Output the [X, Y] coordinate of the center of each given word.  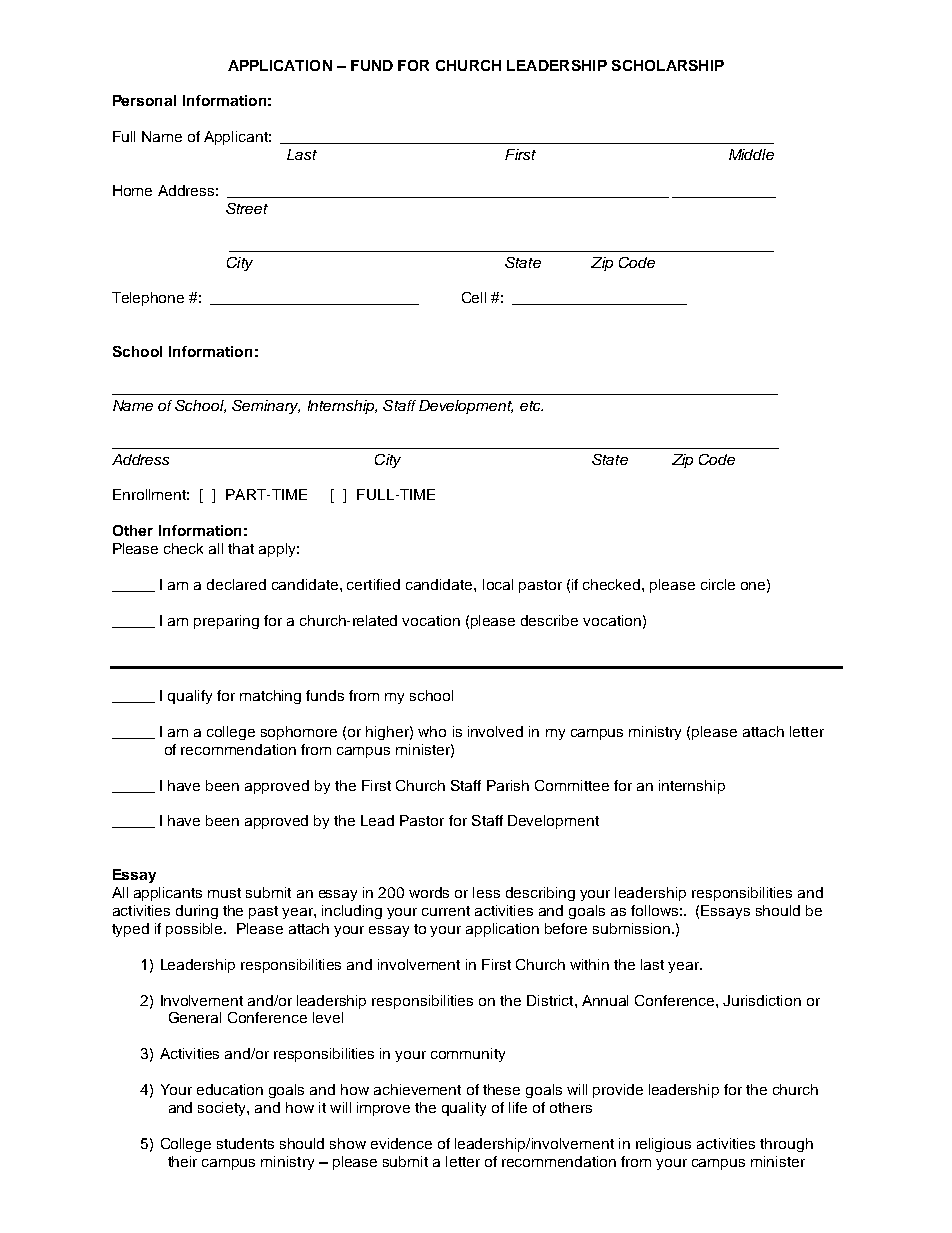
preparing [226, 622]
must [224, 893]
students [245, 1143]
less [486, 892]
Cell [474, 297]
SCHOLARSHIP [668, 65]
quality [464, 1109]
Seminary [266, 407]
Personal [144, 100]
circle [718, 584]
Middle [751, 154]
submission [631, 928]
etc [531, 406]
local [498, 584]
